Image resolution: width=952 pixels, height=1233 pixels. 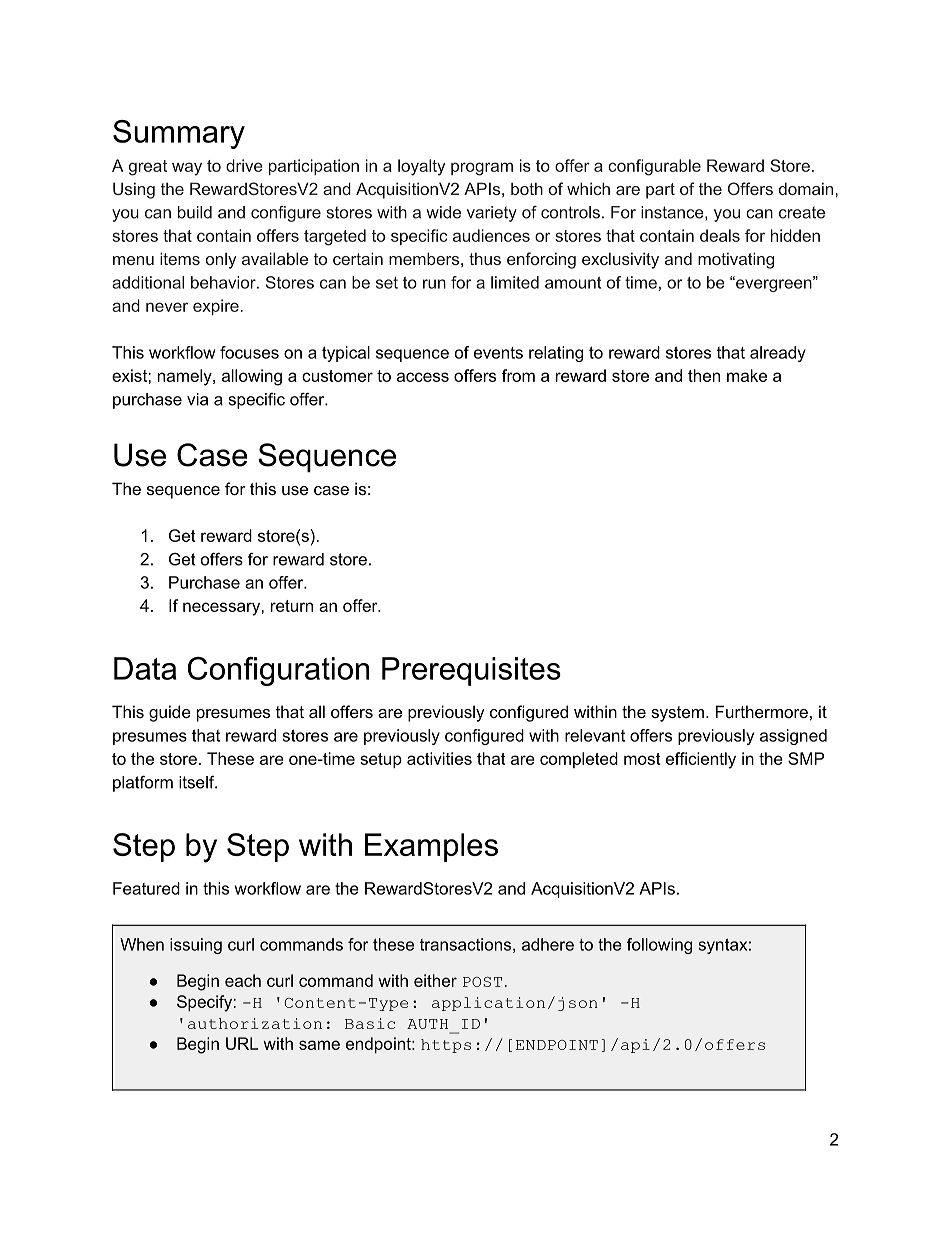 What do you see at coordinates (222, 609) in the page?
I see `necessary` at bounding box center [222, 609].
